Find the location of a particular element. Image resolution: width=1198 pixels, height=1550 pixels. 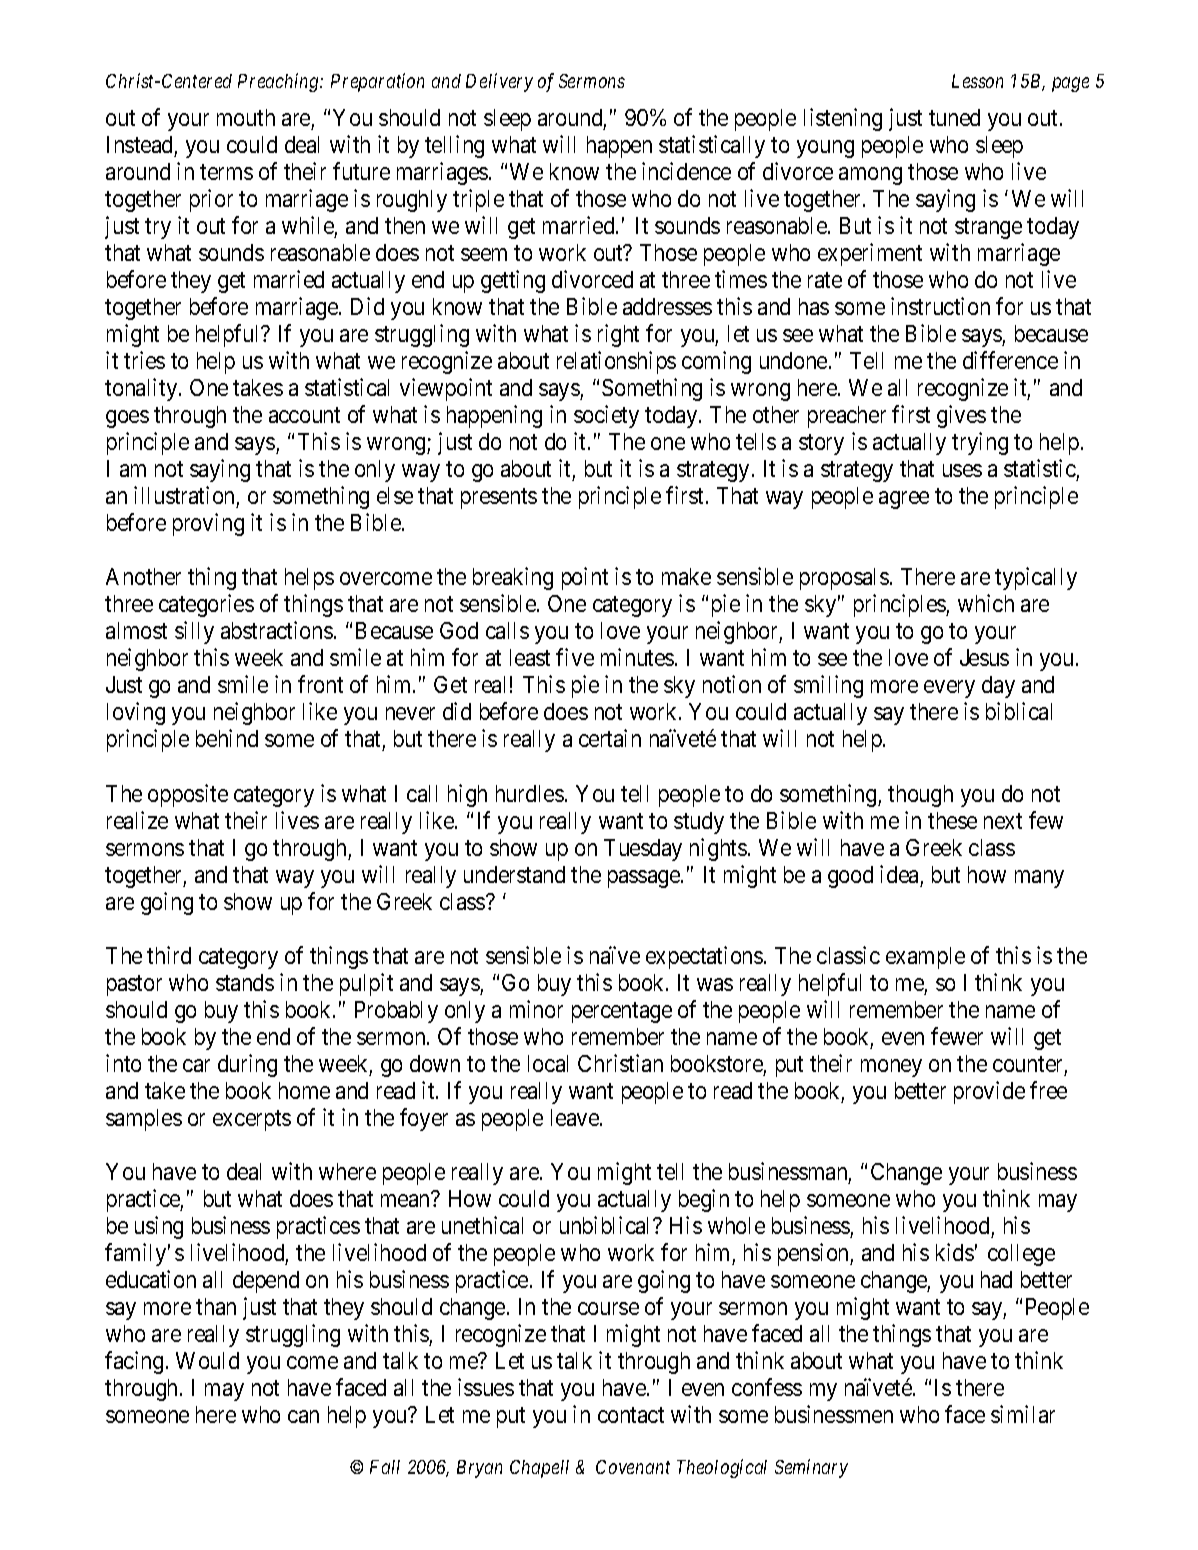

mouth is located at coordinates (246, 117).
